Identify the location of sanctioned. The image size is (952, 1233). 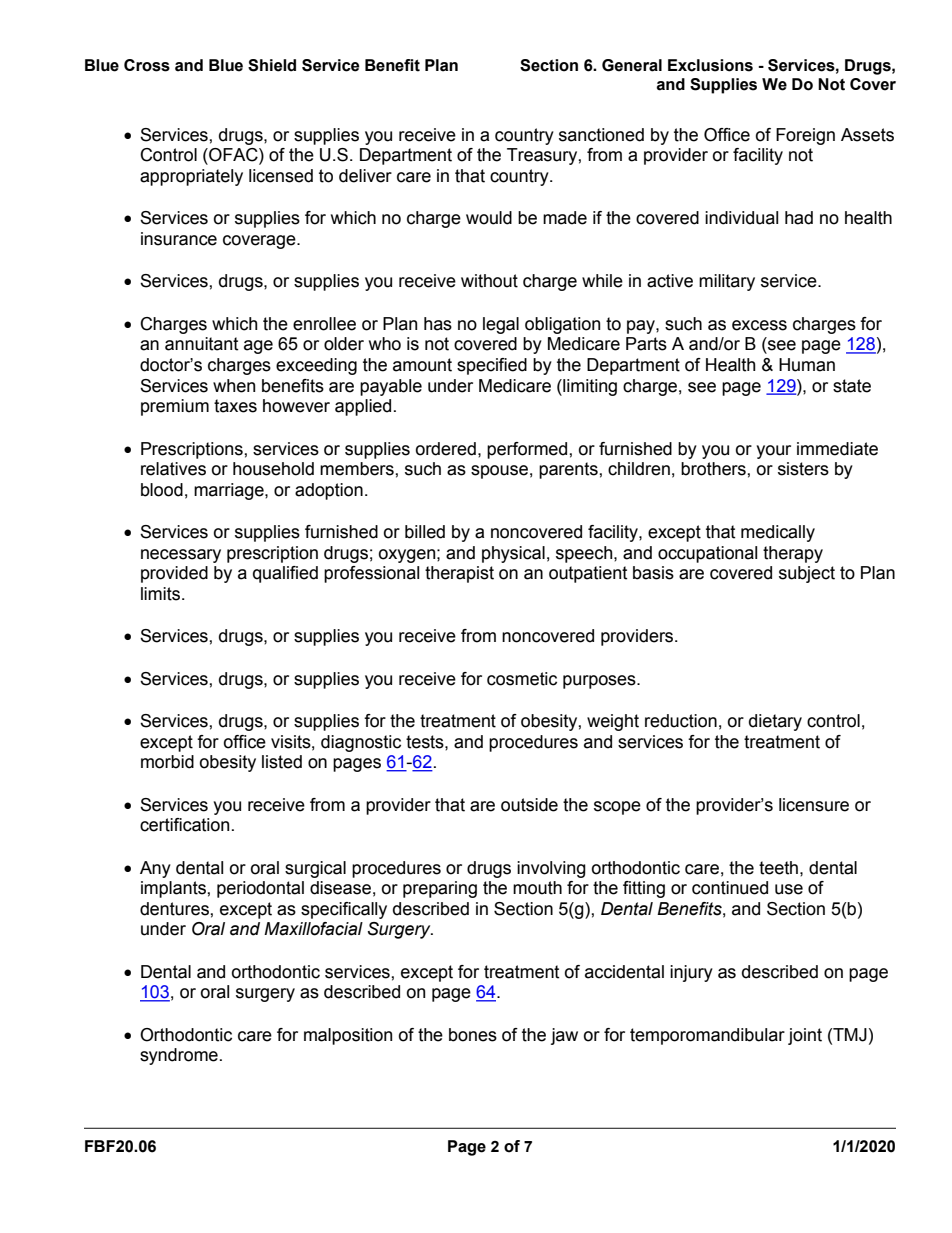
(601, 135).
